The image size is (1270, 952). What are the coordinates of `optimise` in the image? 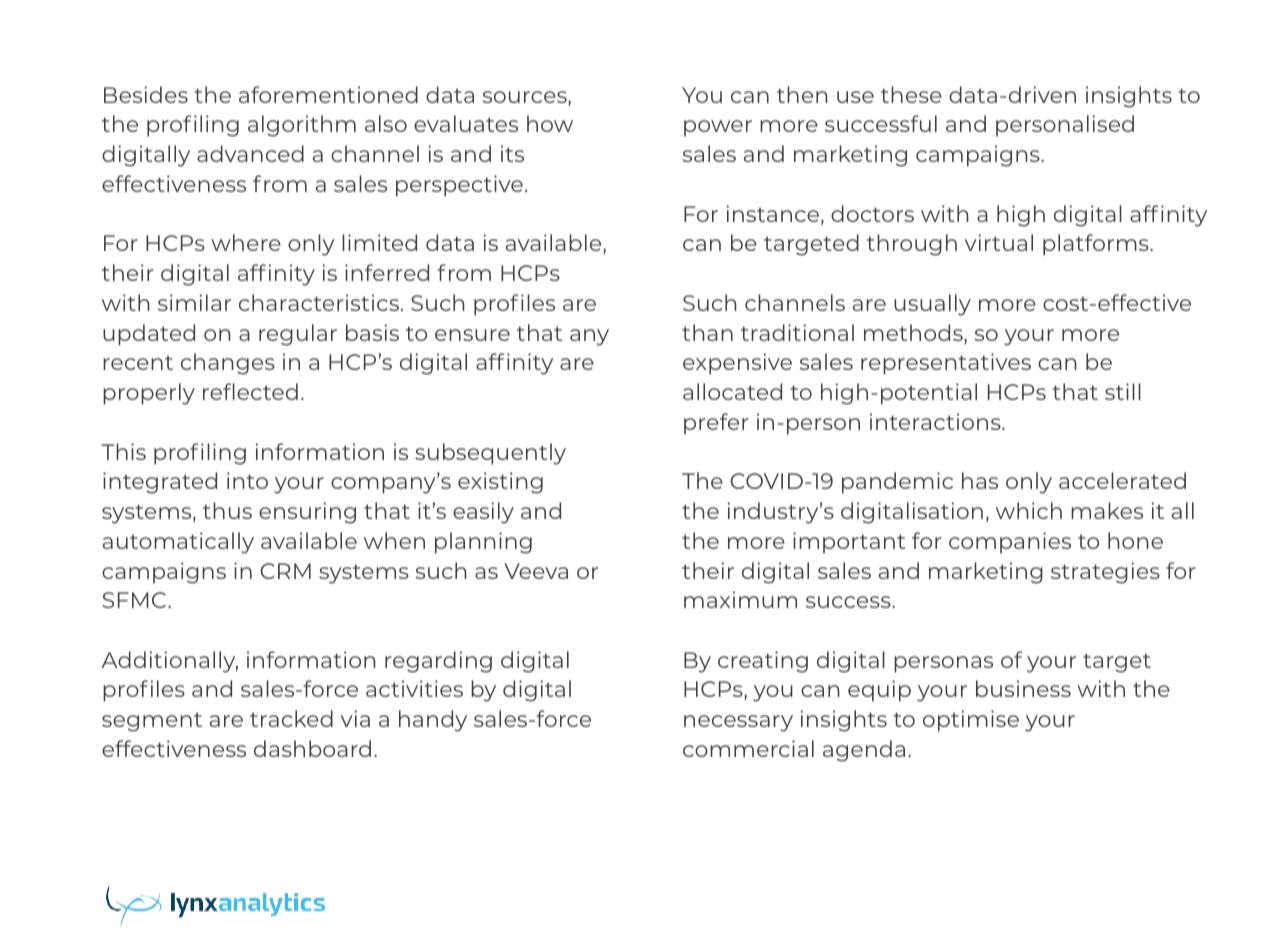 It's located at (971, 721).
